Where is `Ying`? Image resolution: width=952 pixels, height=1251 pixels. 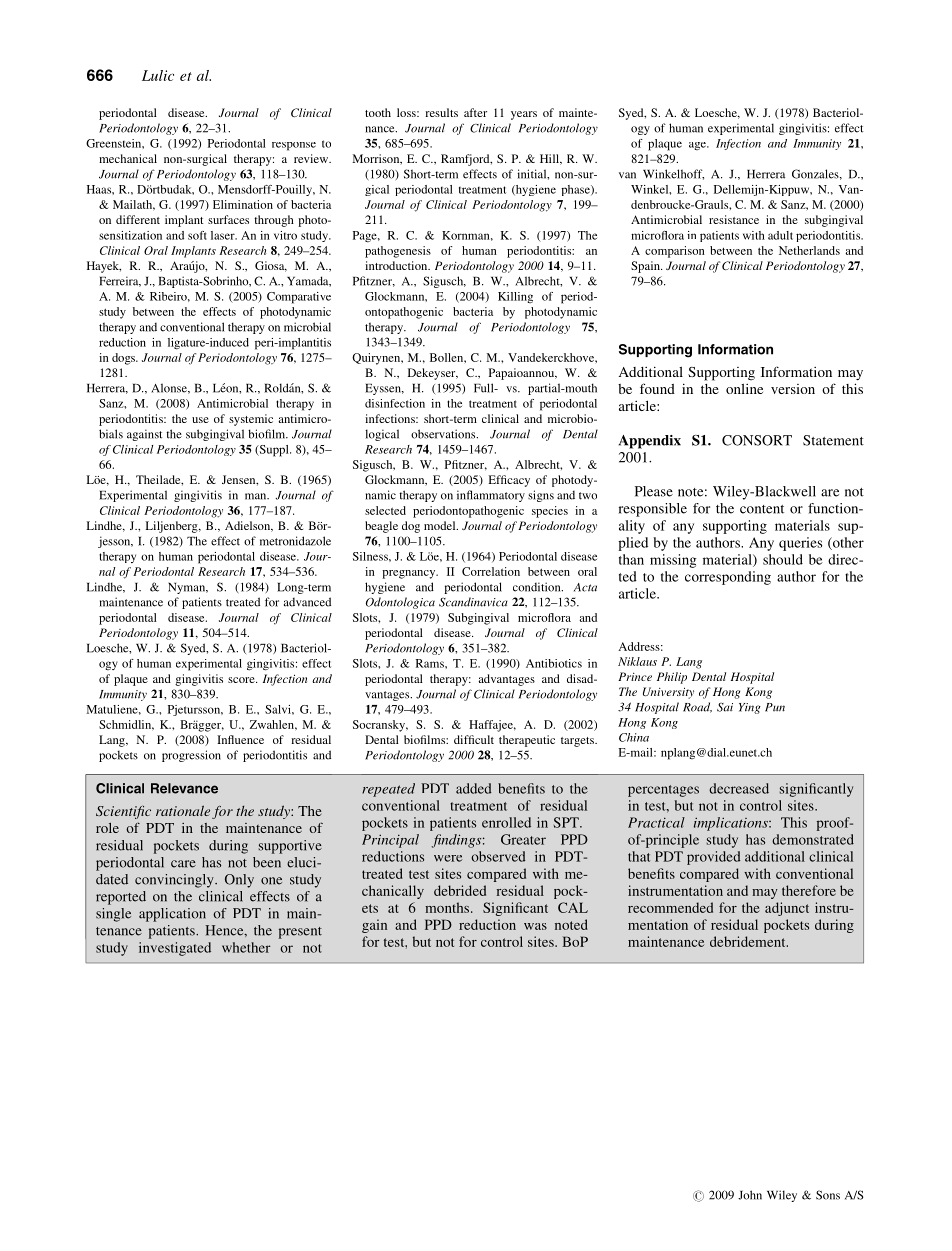 Ying is located at coordinates (750, 708).
